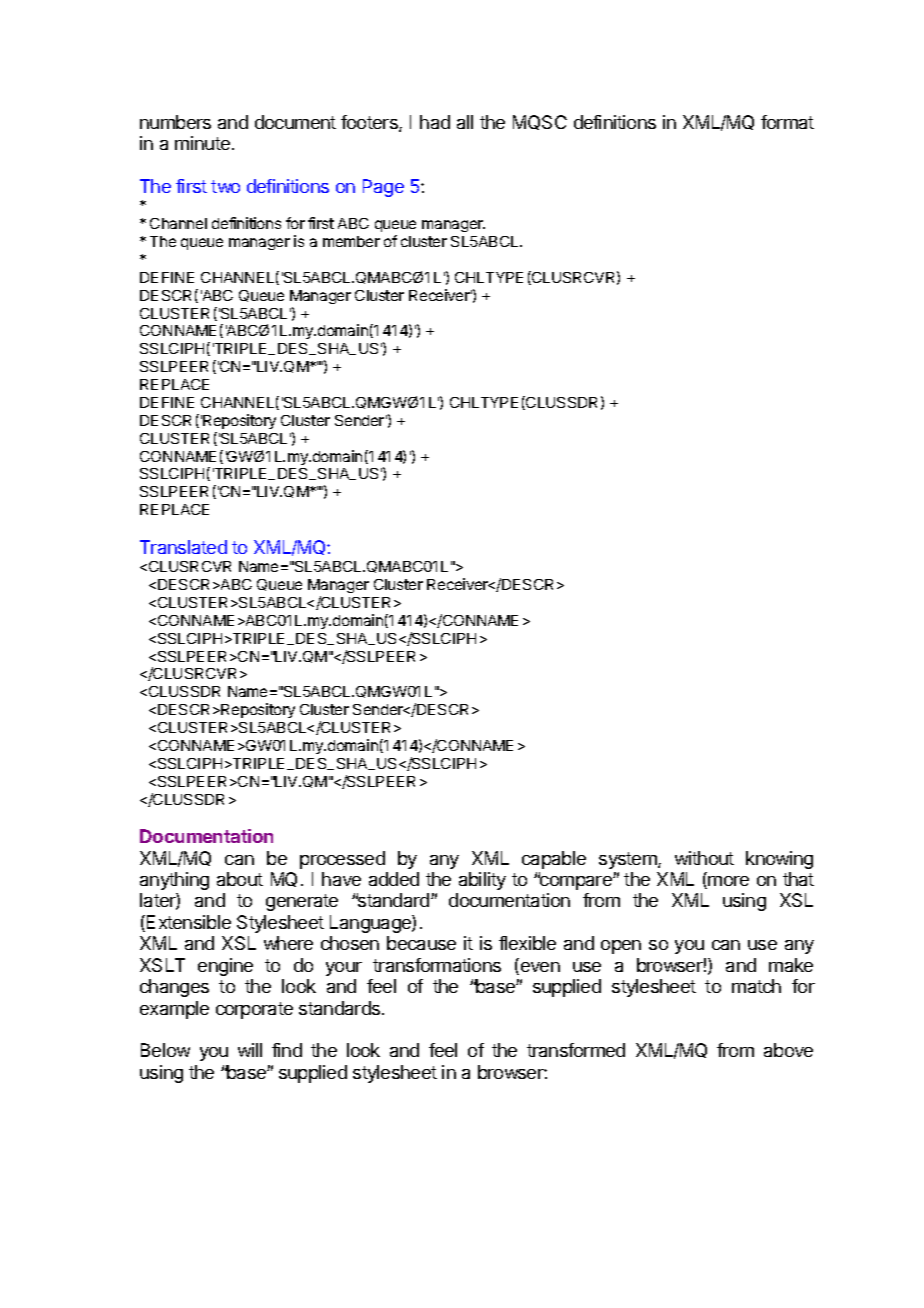 The image size is (924, 1308). I want to click on Translated, so click(183, 547).
